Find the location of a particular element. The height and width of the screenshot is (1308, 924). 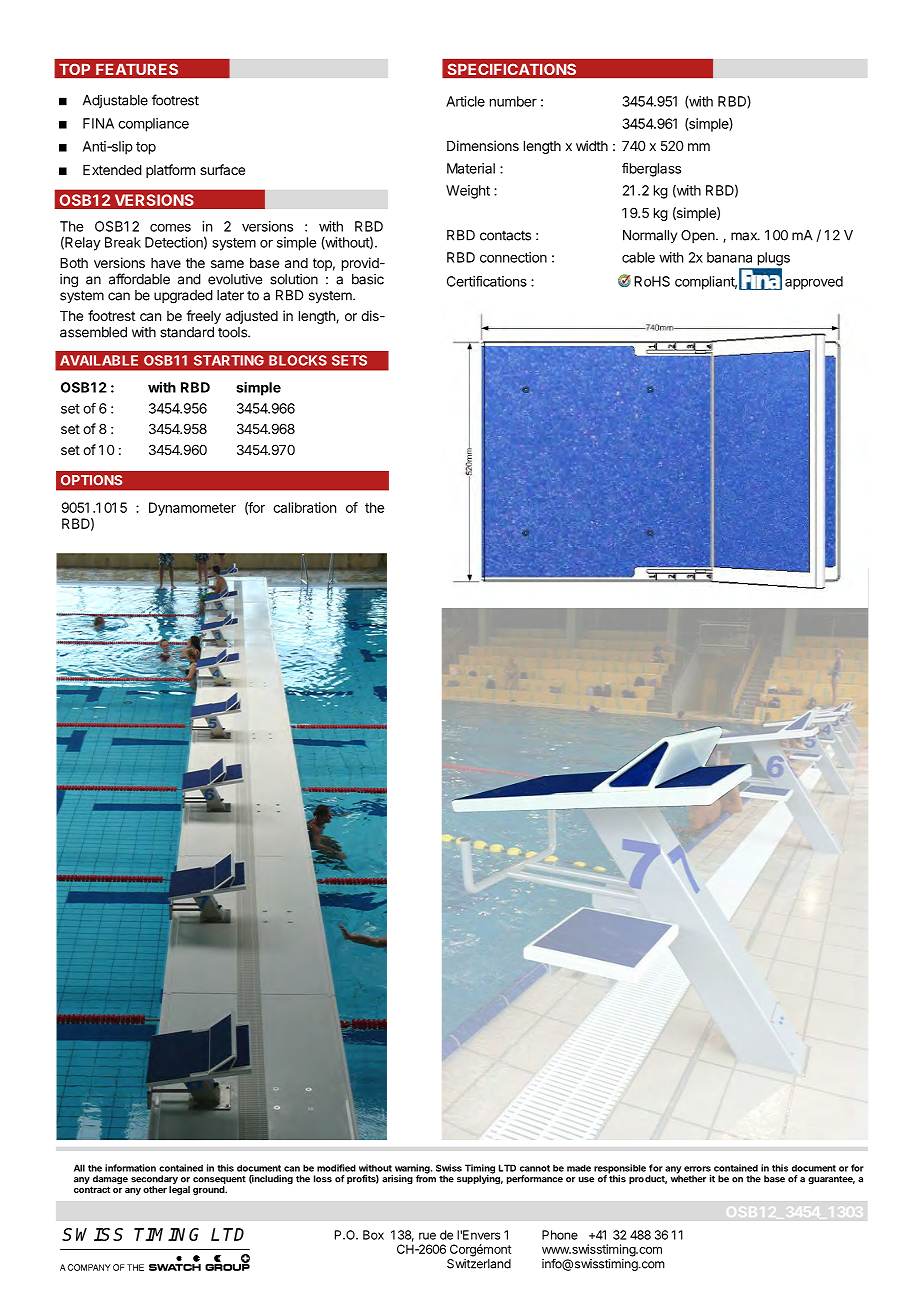

errors is located at coordinates (697, 1169).
